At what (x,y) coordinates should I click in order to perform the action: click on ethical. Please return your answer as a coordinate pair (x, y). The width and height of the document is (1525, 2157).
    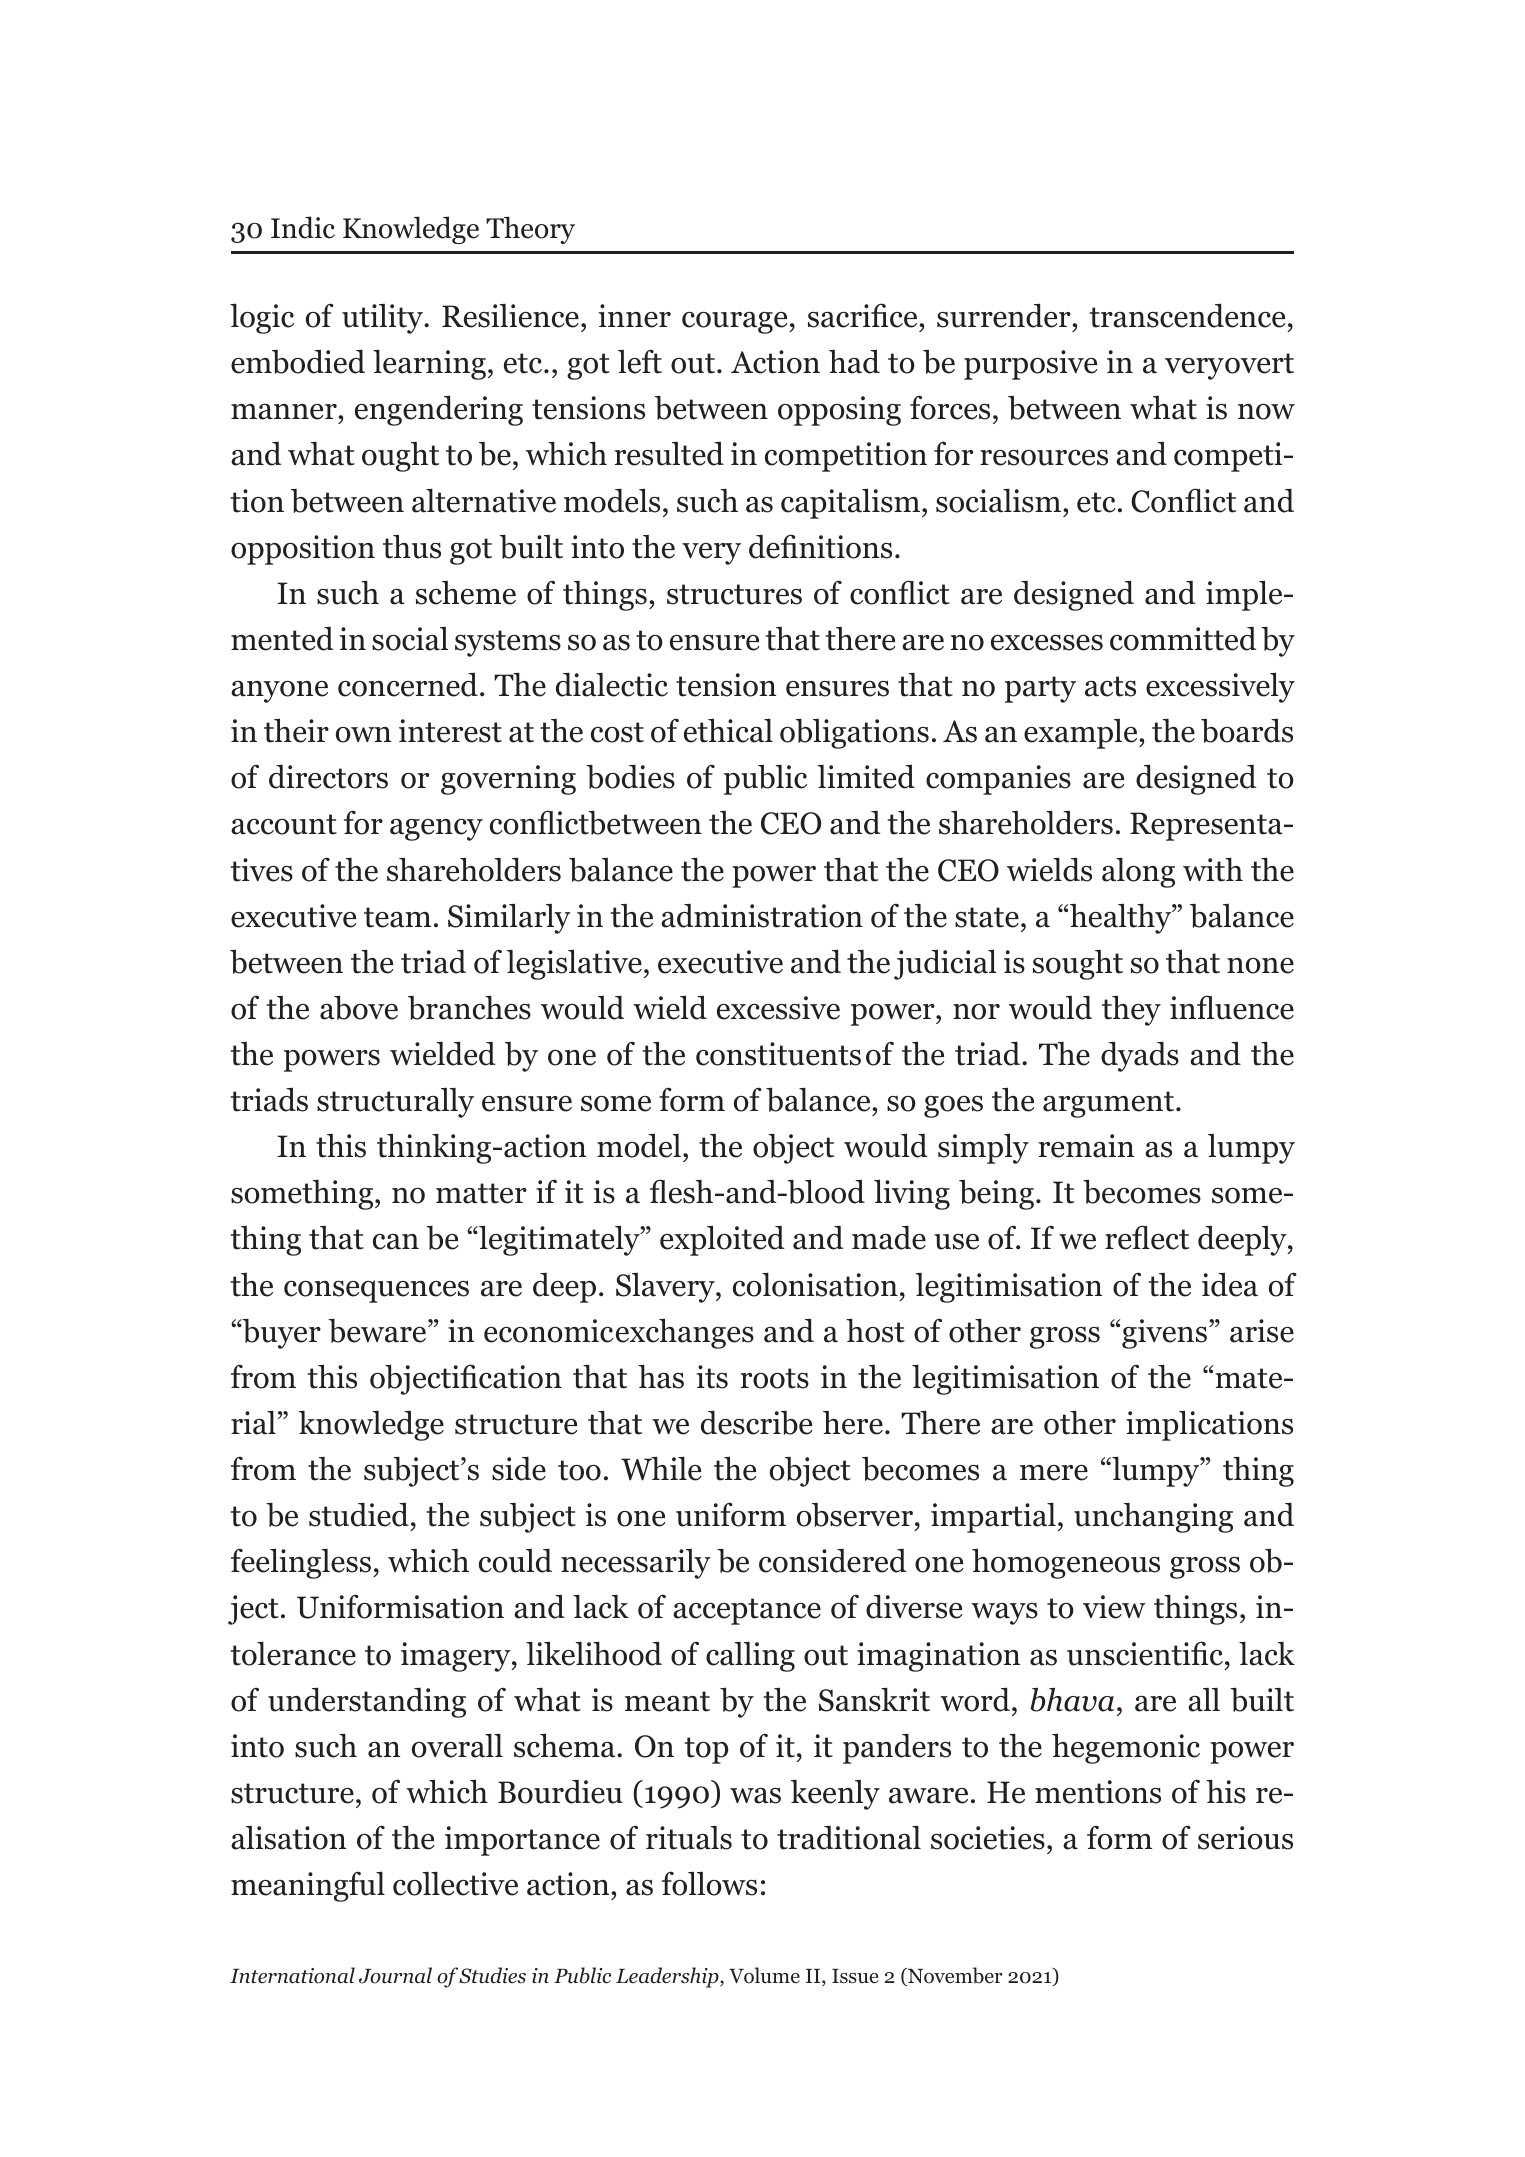
    Looking at the image, I should click on (728, 731).
